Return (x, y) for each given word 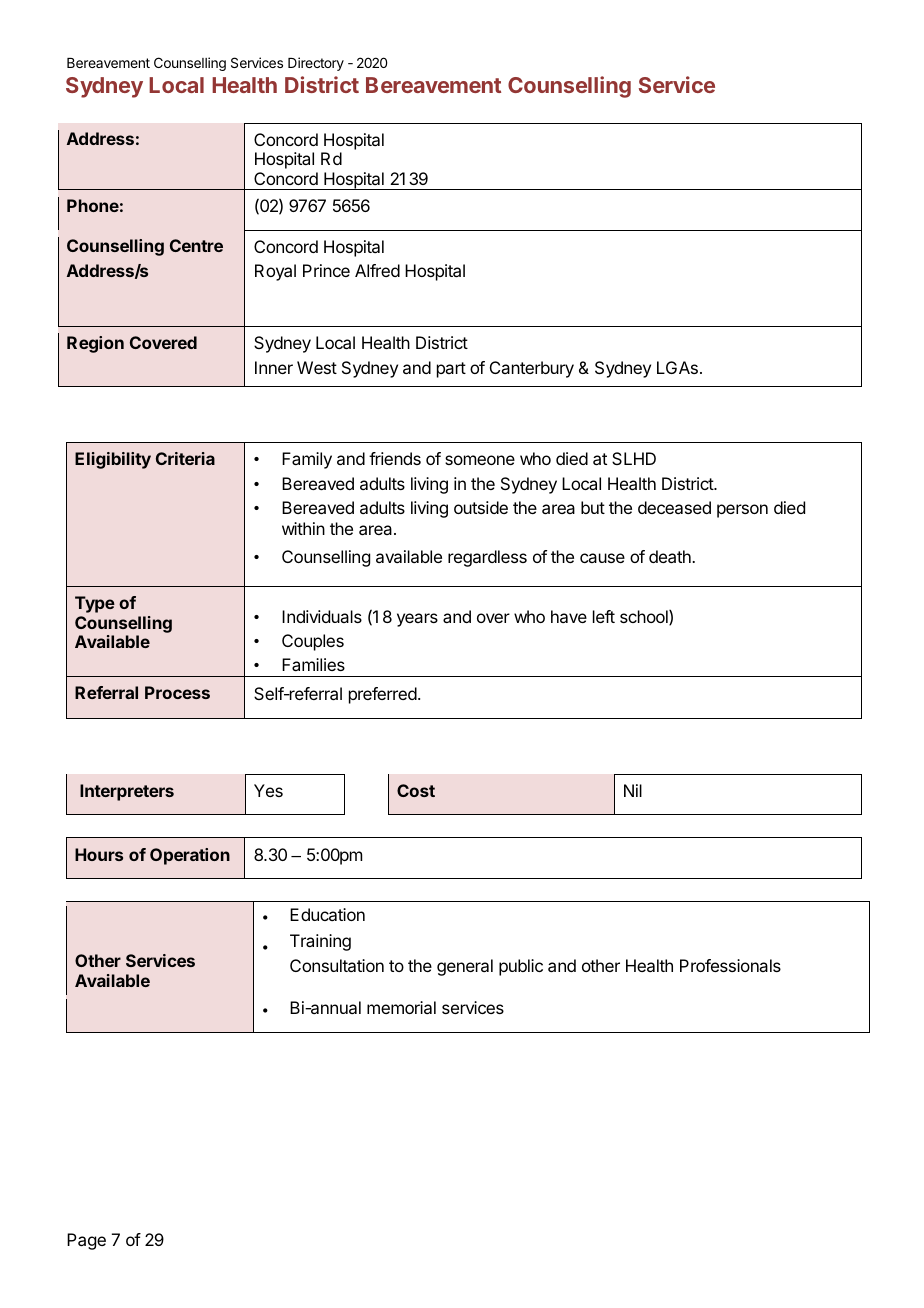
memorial (401, 1007)
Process (177, 692)
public (521, 967)
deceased (674, 507)
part (451, 370)
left (604, 616)
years (417, 620)
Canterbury (532, 369)
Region (95, 344)
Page (86, 1241)
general (465, 967)
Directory (316, 64)
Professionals (730, 965)
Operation (190, 856)
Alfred (377, 270)
